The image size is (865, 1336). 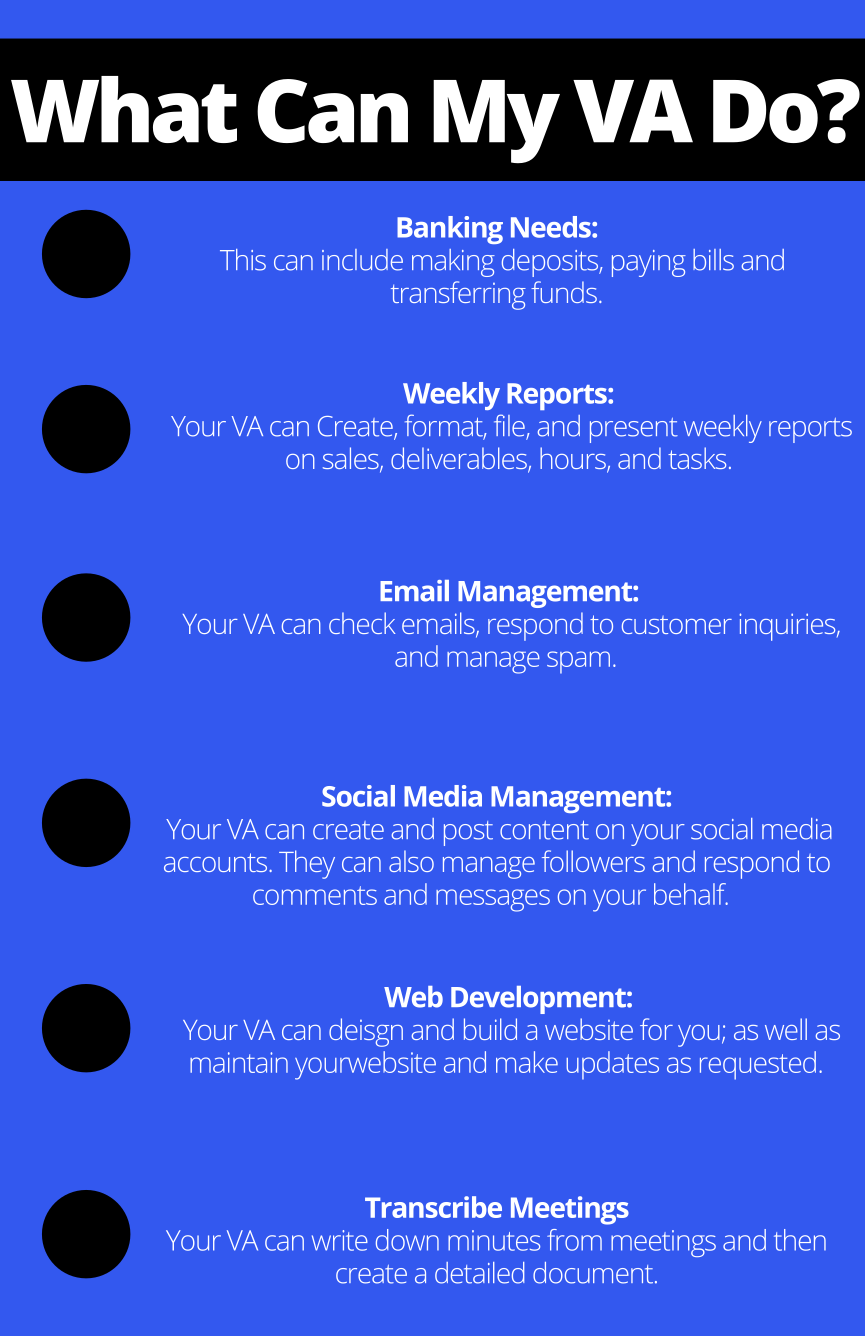 What do you see at coordinates (340, 1240) in the screenshot?
I see `write` at bounding box center [340, 1240].
